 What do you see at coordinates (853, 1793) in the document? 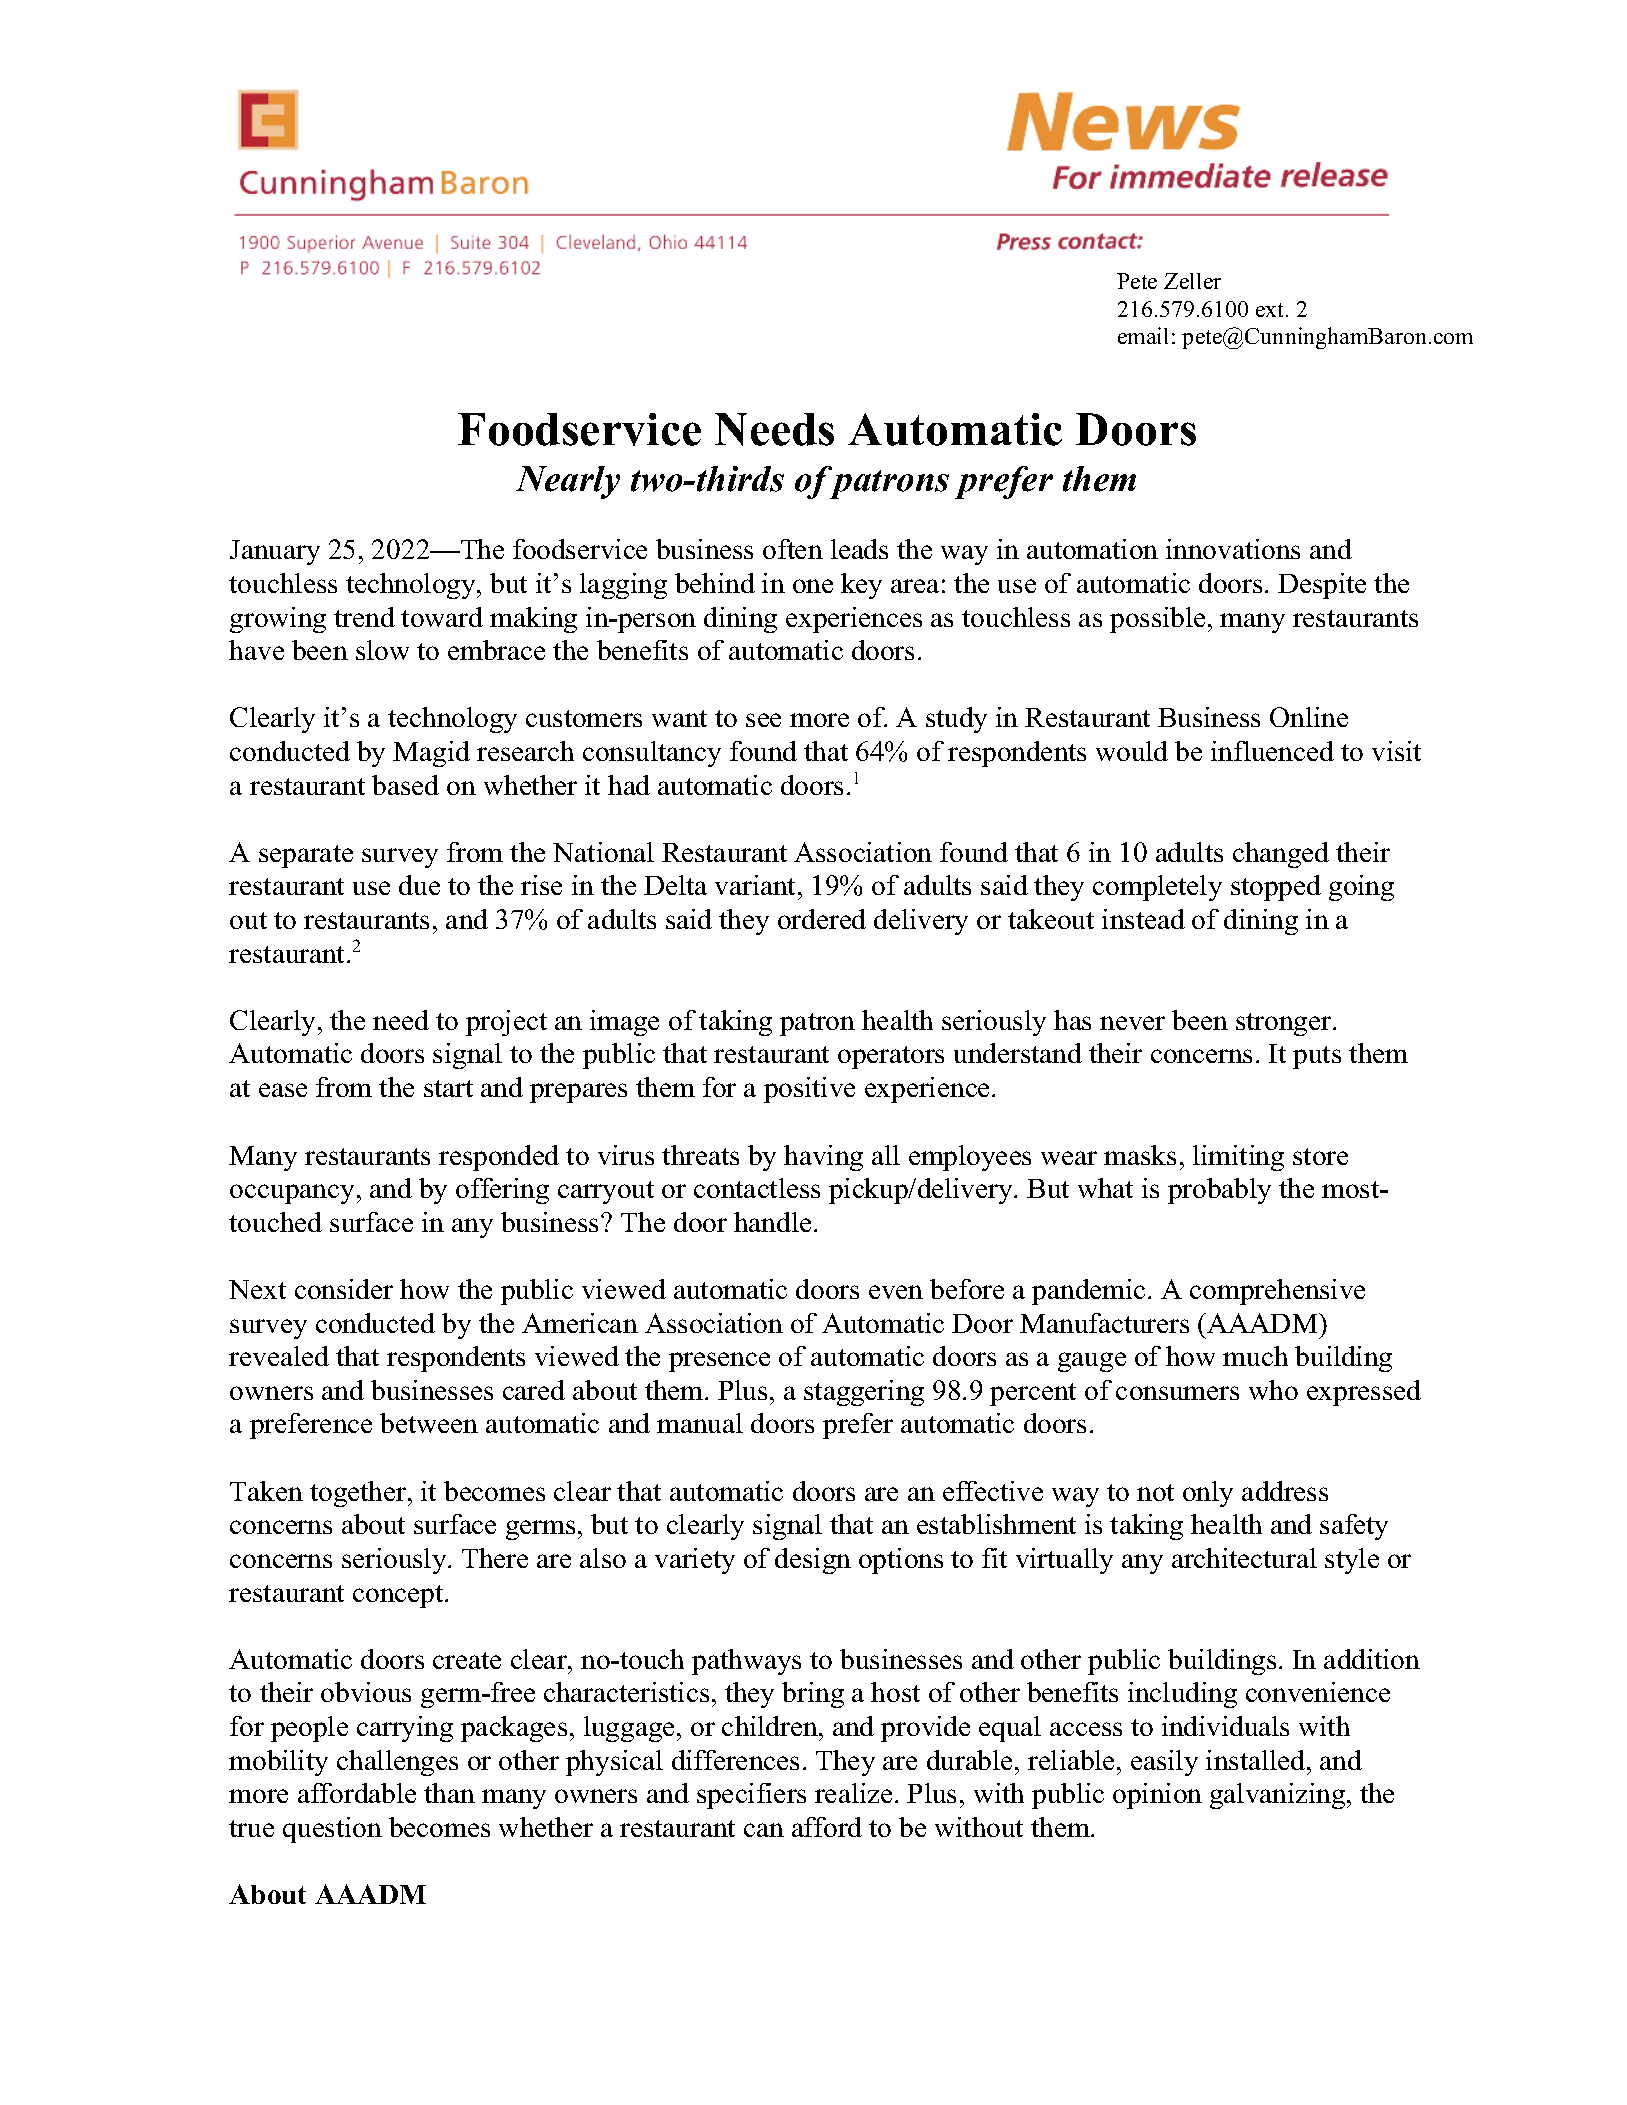
I see `realize` at bounding box center [853, 1793].
